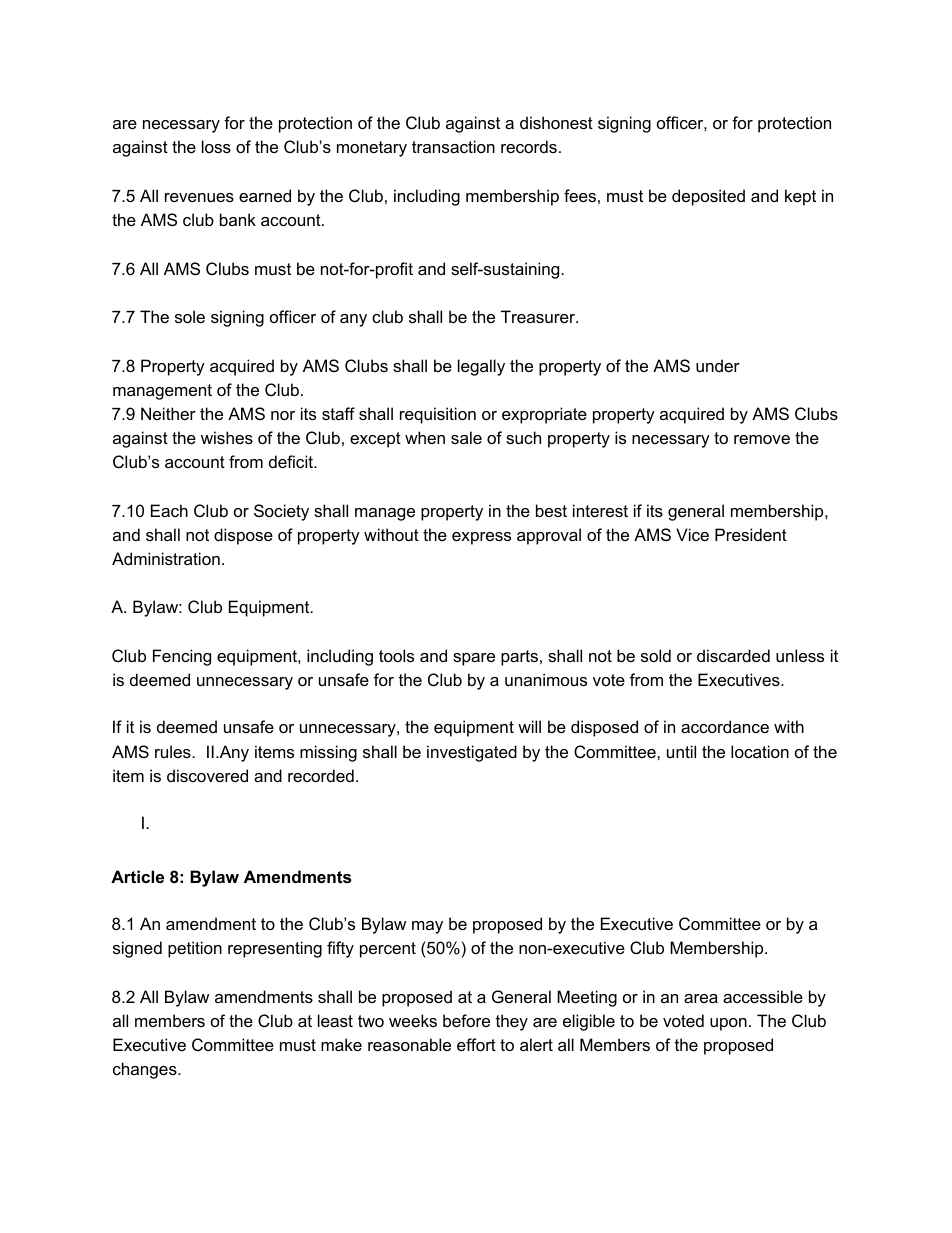 The height and width of the screenshot is (1233, 952). I want to click on Neither, so click(168, 413).
